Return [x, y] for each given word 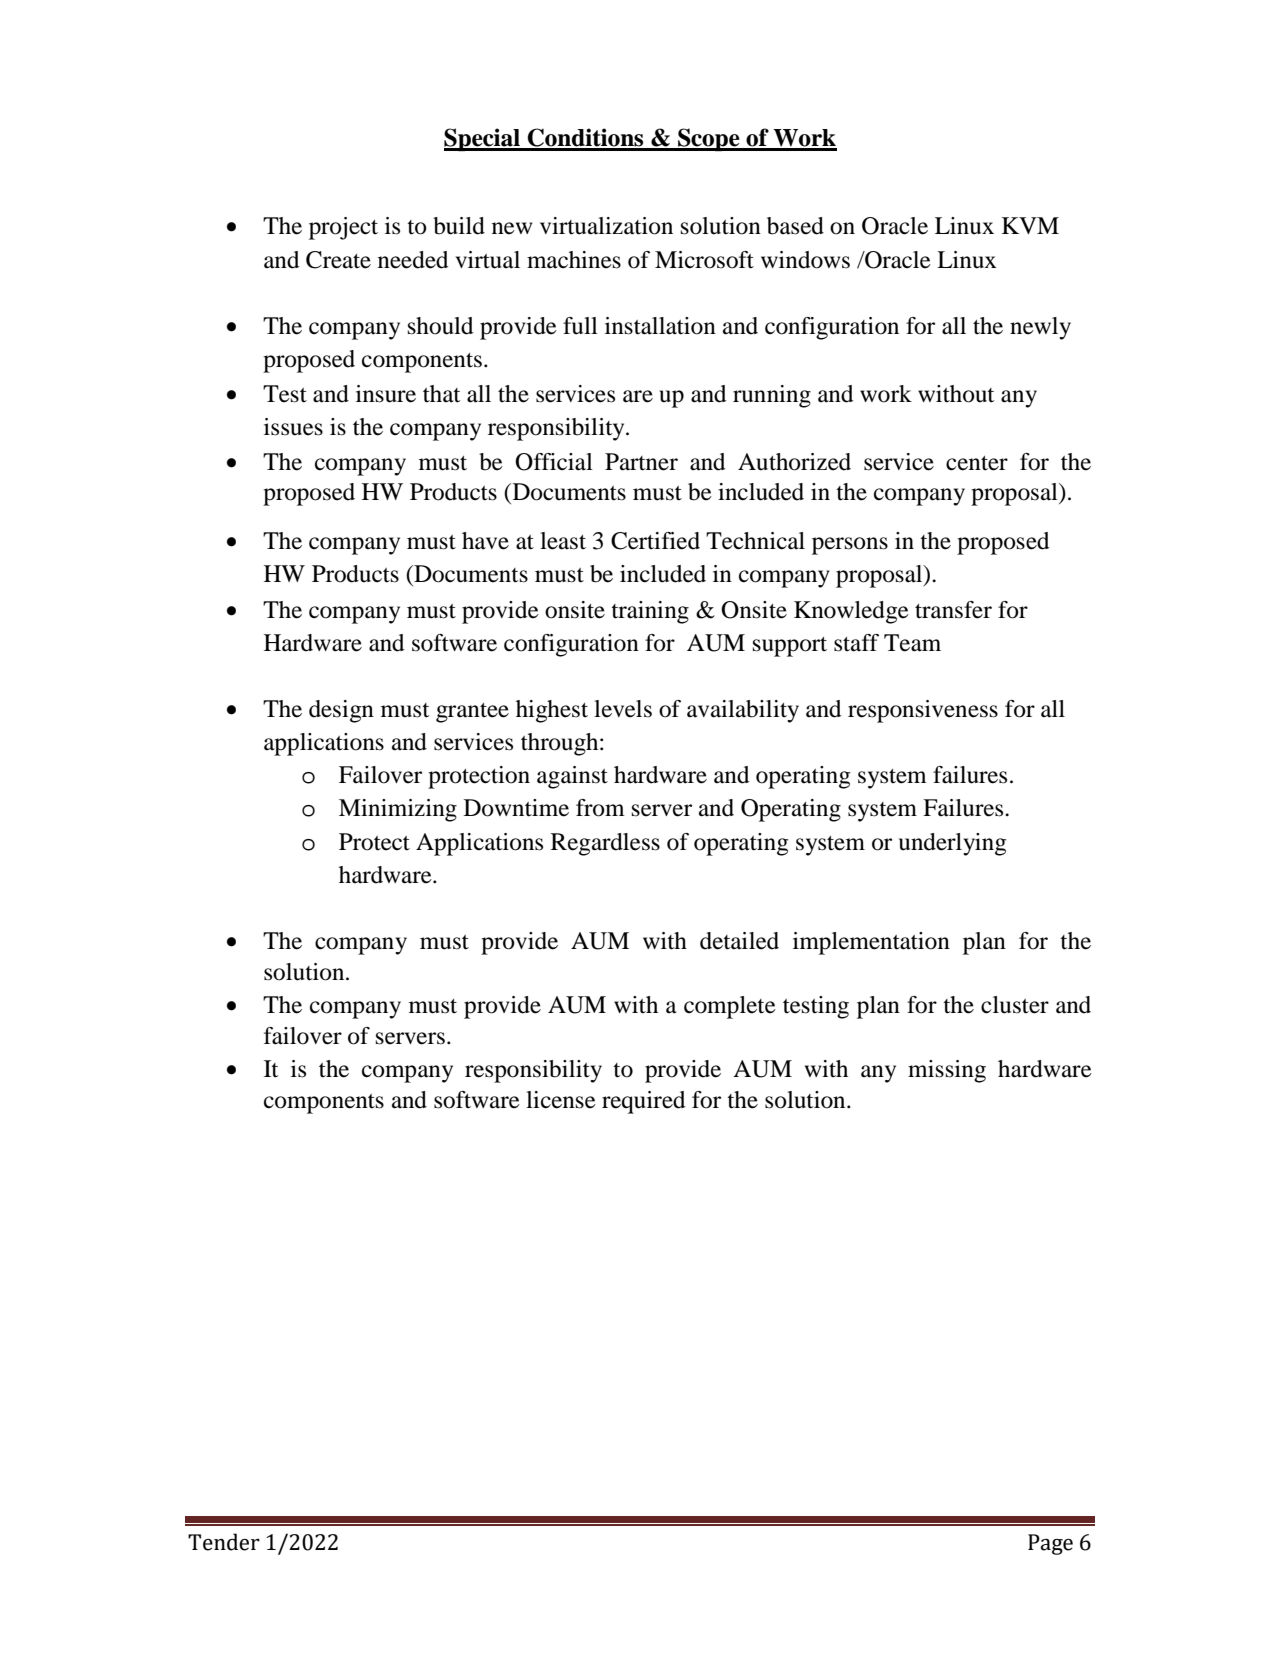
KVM [1030, 225]
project [343, 228]
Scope [709, 139]
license [561, 1100]
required [643, 1102]
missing [947, 1071]
